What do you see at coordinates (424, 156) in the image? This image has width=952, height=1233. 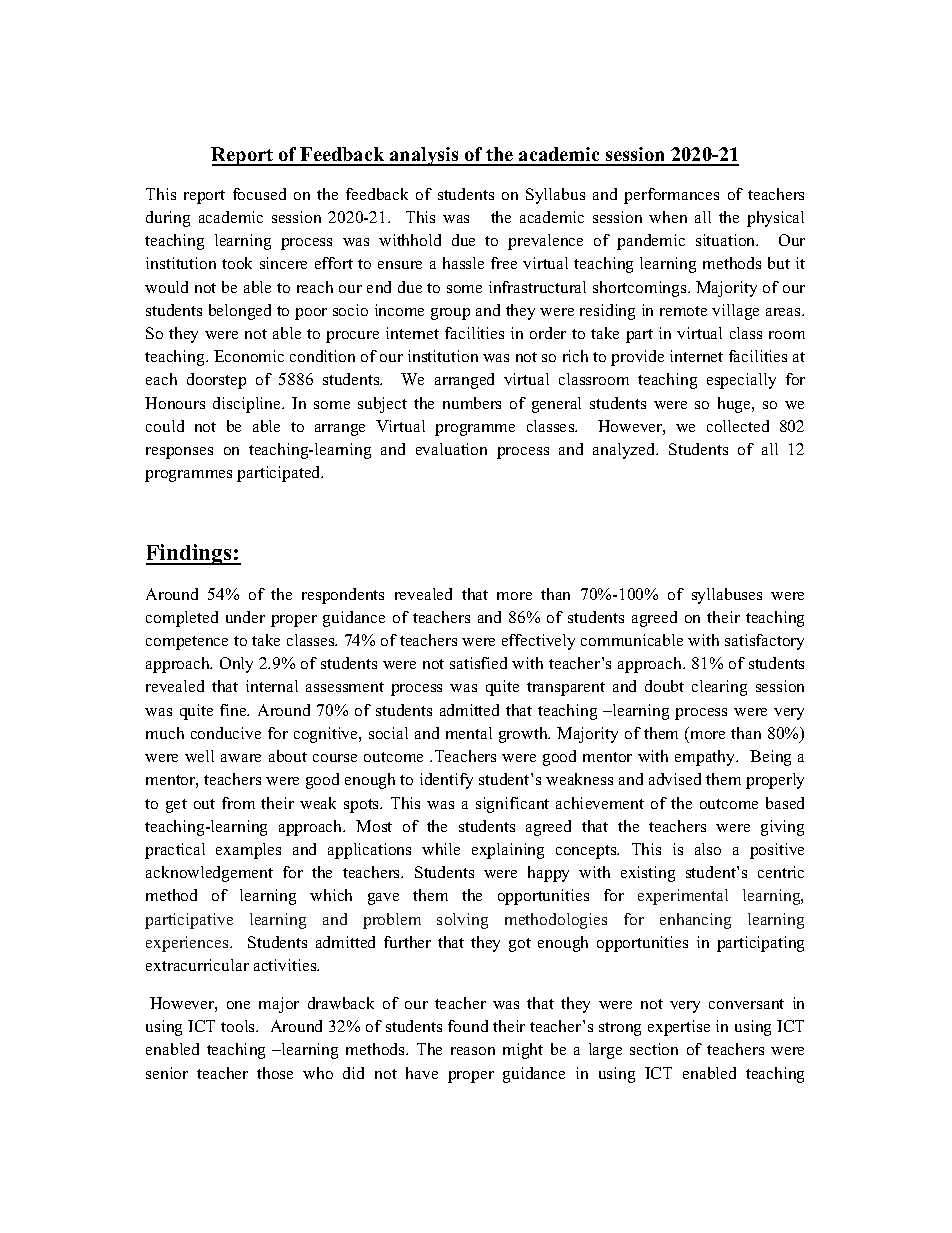 I see `analysis` at bounding box center [424, 156].
